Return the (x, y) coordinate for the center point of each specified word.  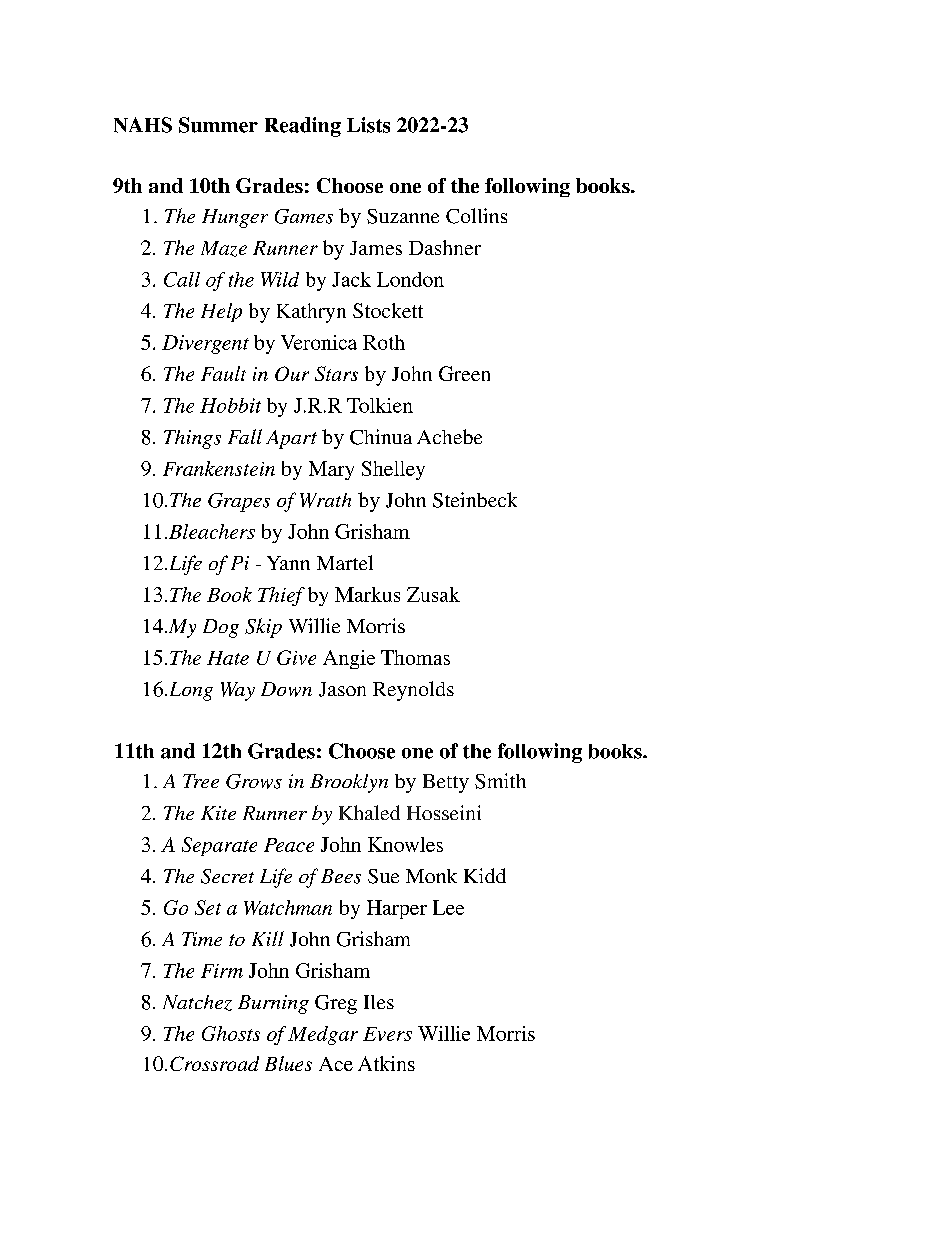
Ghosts (231, 1033)
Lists (368, 125)
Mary (331, 470)
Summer (218, 125)
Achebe (449, 436)
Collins (476, 216)
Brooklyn (349, 783)
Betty (446, 783)
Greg (336, 1004)
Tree (201, 781)
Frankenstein (219, 468)
